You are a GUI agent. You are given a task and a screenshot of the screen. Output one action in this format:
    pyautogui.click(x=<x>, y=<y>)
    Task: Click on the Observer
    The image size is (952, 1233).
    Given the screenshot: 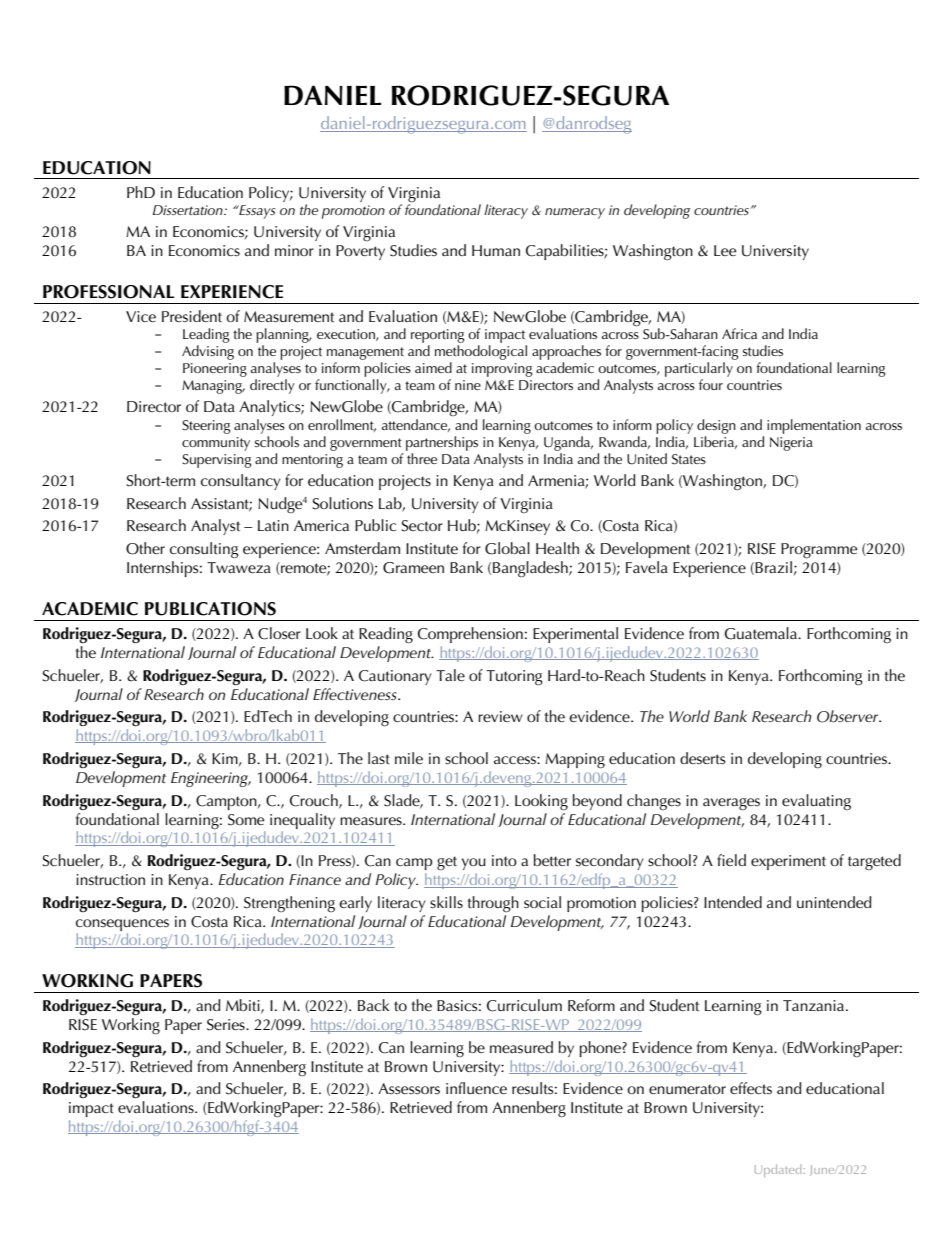 What is the action you would take?
    pyautogui.click(x=849, y=716)
